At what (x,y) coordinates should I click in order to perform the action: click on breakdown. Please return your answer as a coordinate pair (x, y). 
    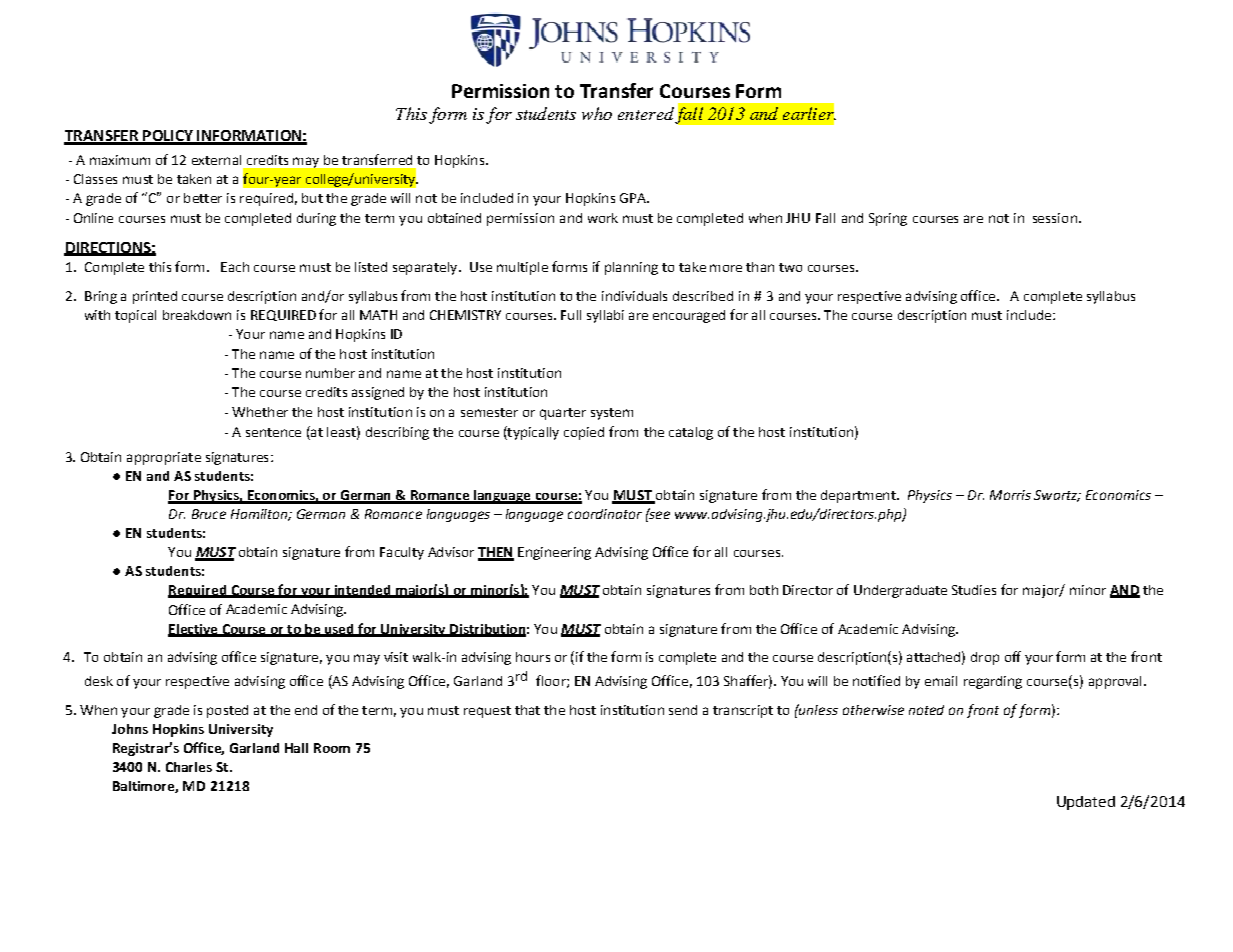
    Looking at the image, I should click on (197, 315).
